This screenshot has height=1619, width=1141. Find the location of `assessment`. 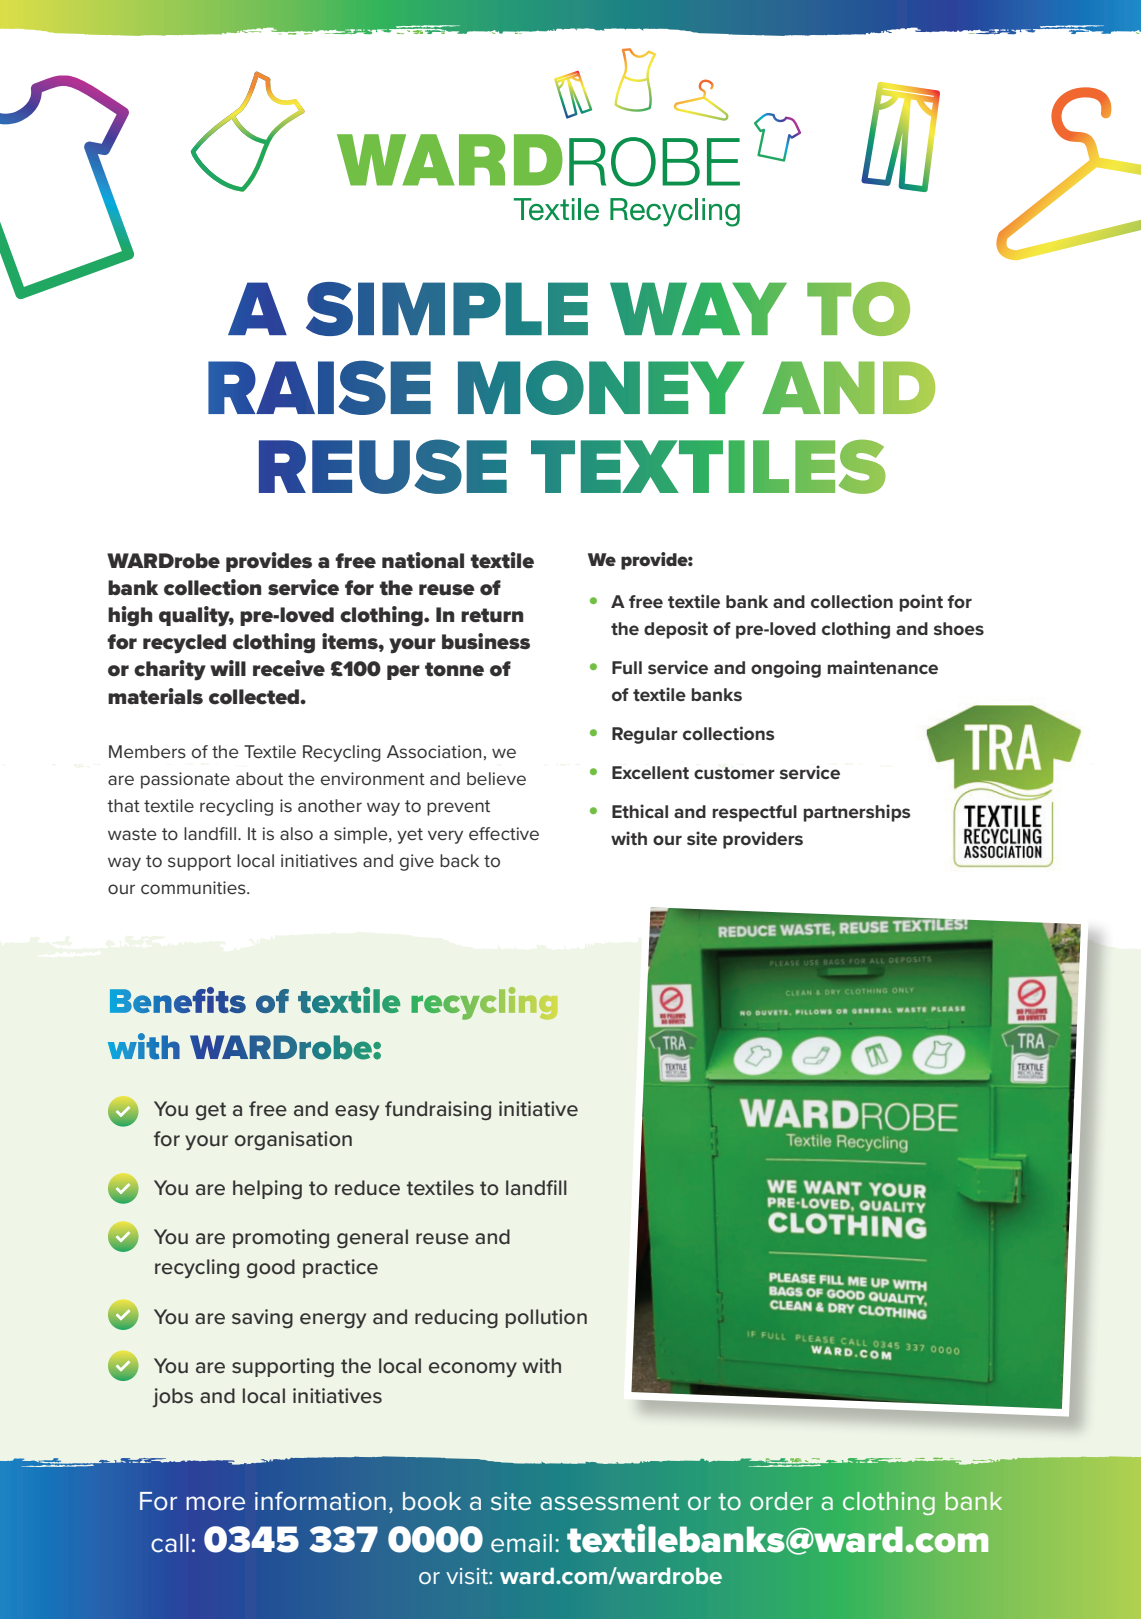

assessment is located at coordinates (610, 1502).
